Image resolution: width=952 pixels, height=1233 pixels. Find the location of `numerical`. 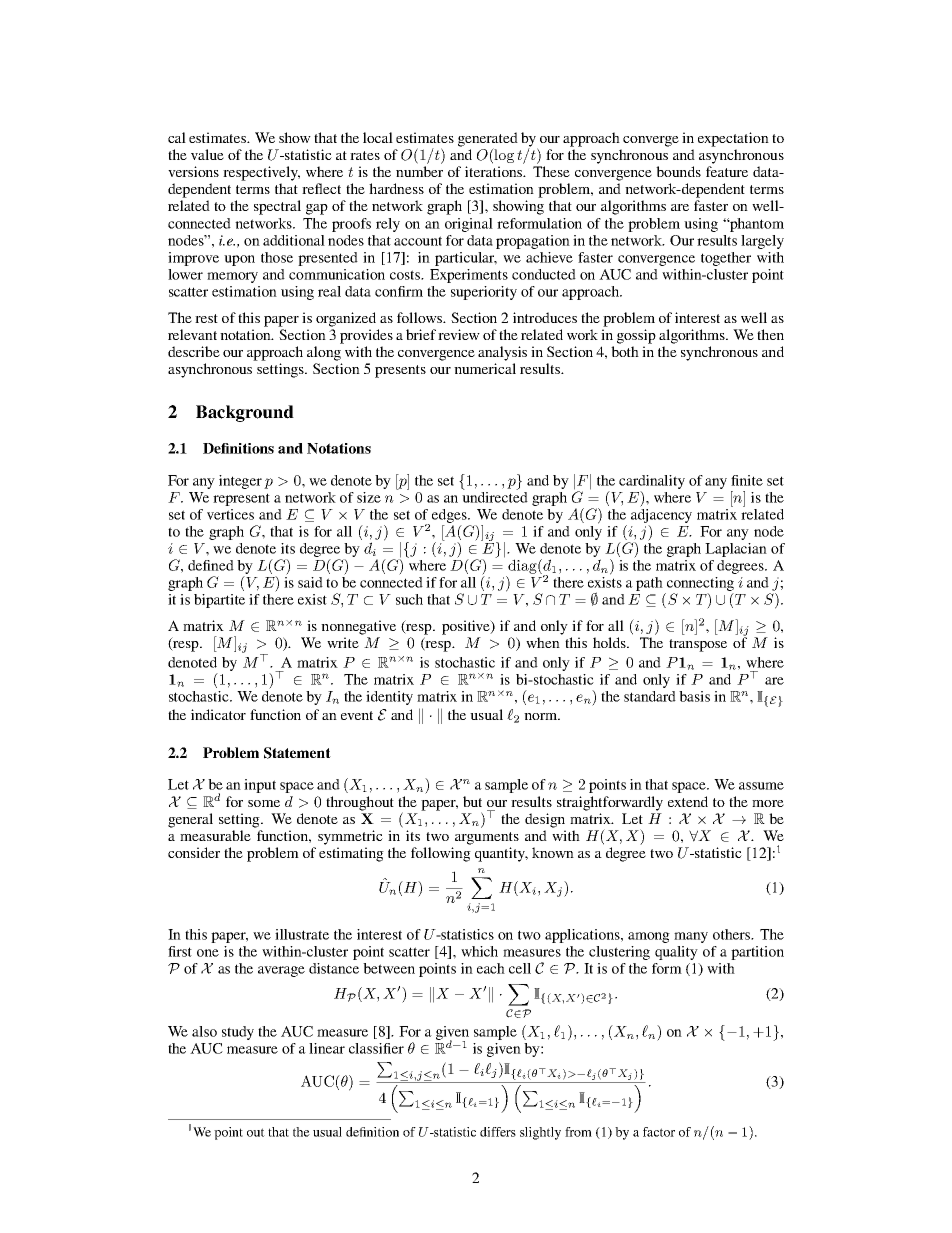

numerical is located at coordinates (485, 368).
